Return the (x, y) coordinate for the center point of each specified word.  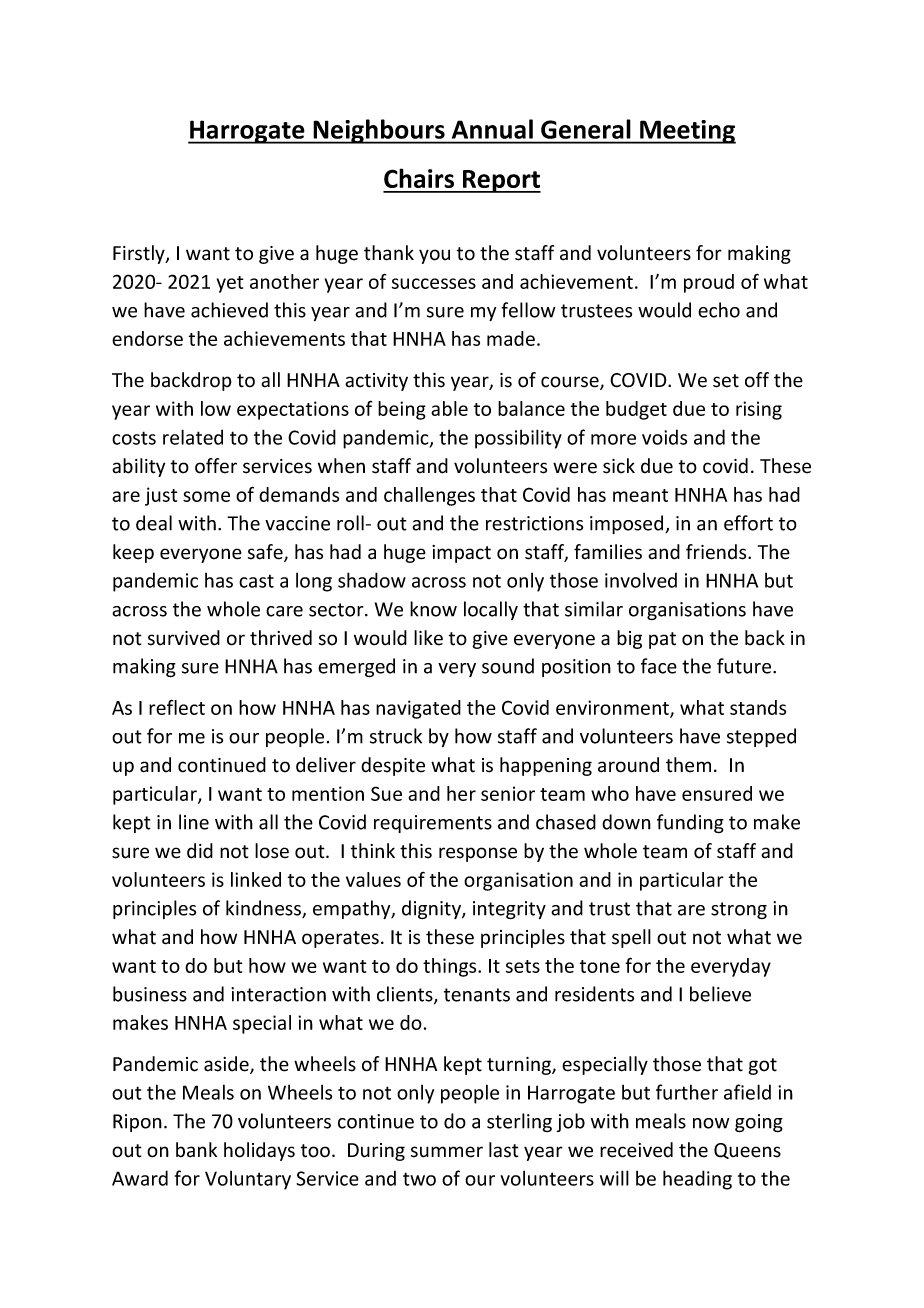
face (659, 666)
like (428, 638)
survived (184, 638)
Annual (492, 129)
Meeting (687, 132)
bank (196, 1150)
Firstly (140, 254)
